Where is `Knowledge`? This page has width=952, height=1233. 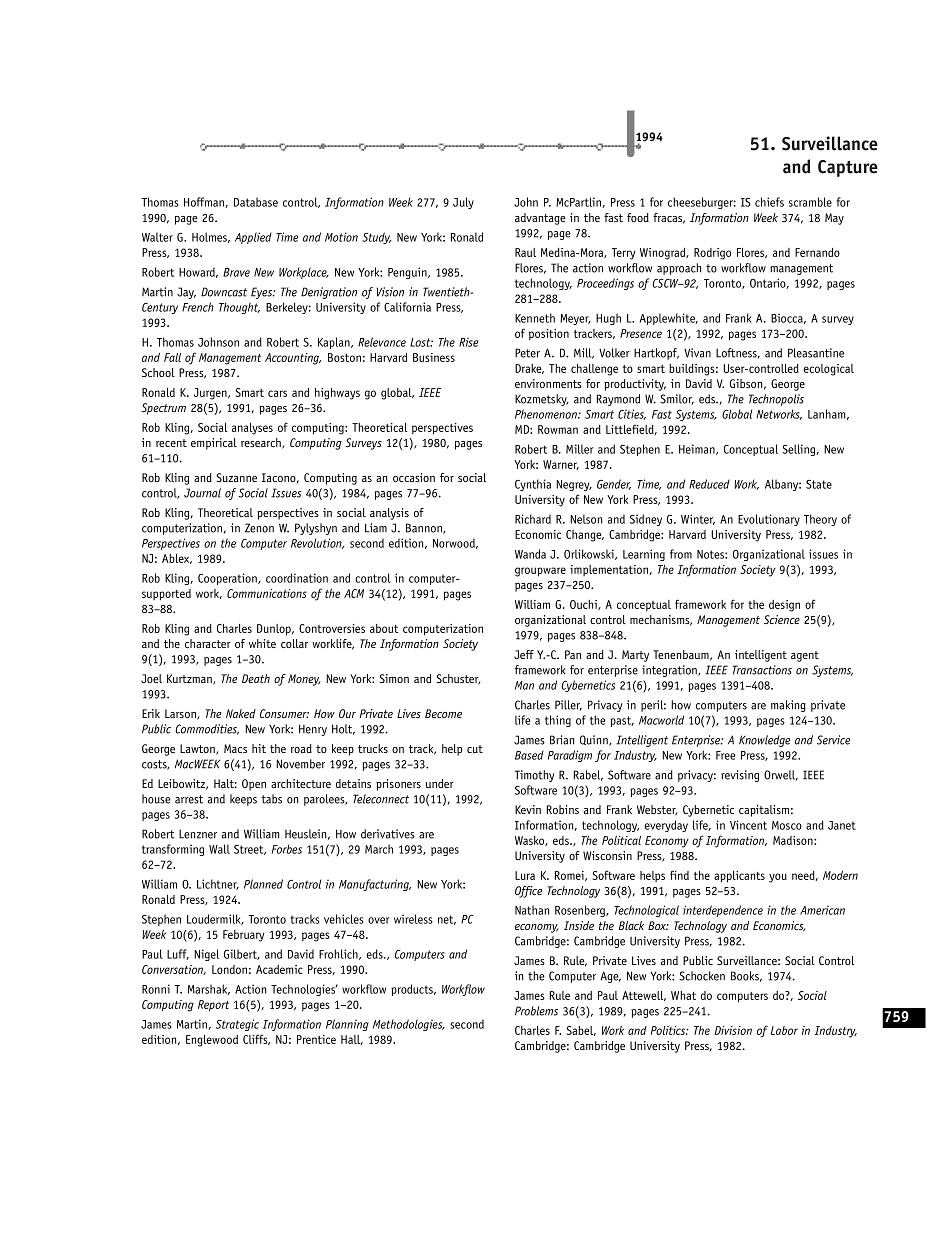 Knowledge is located at coordinates (764, 741).
